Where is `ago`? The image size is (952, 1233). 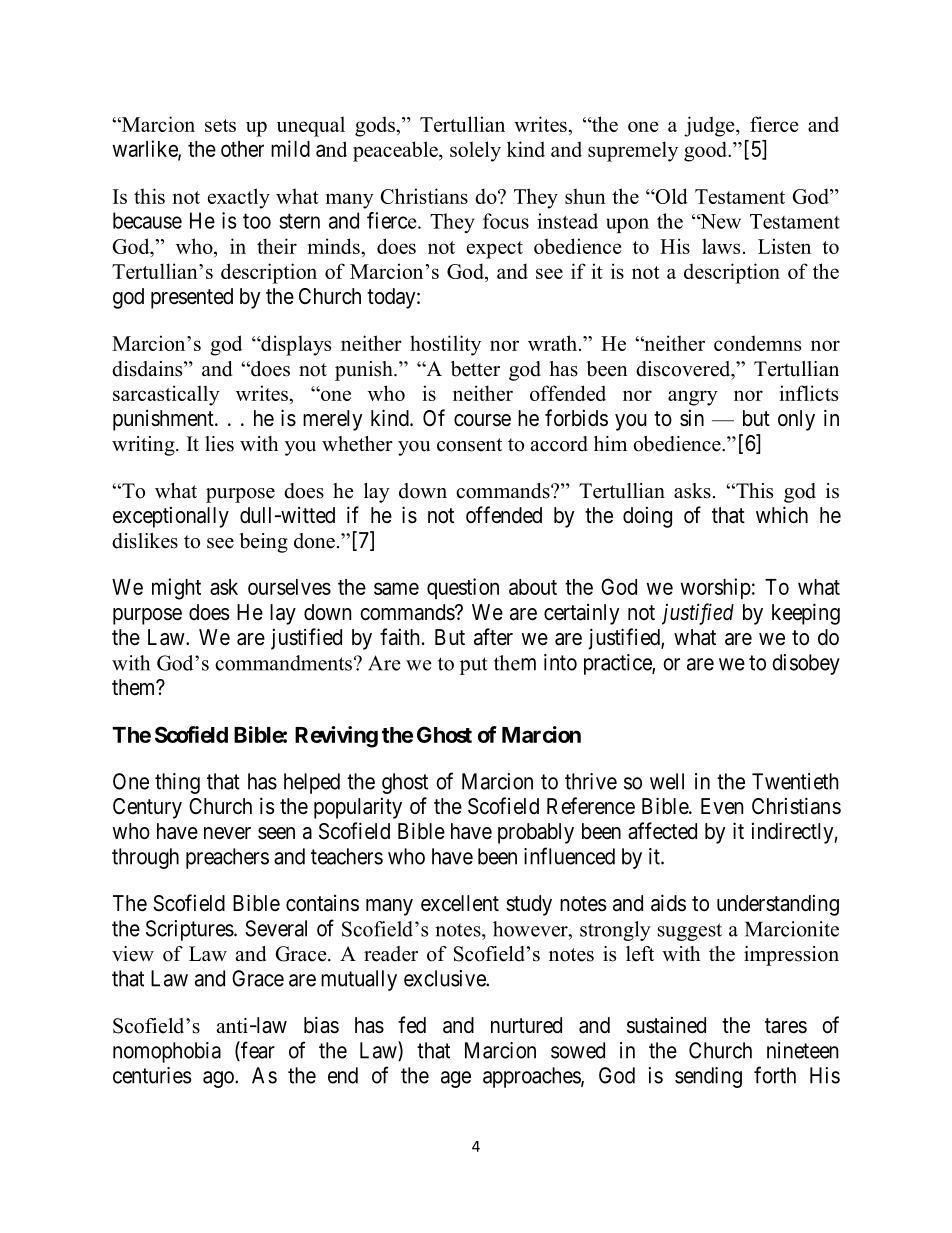 ago is located at coordinates (219, 1079).
